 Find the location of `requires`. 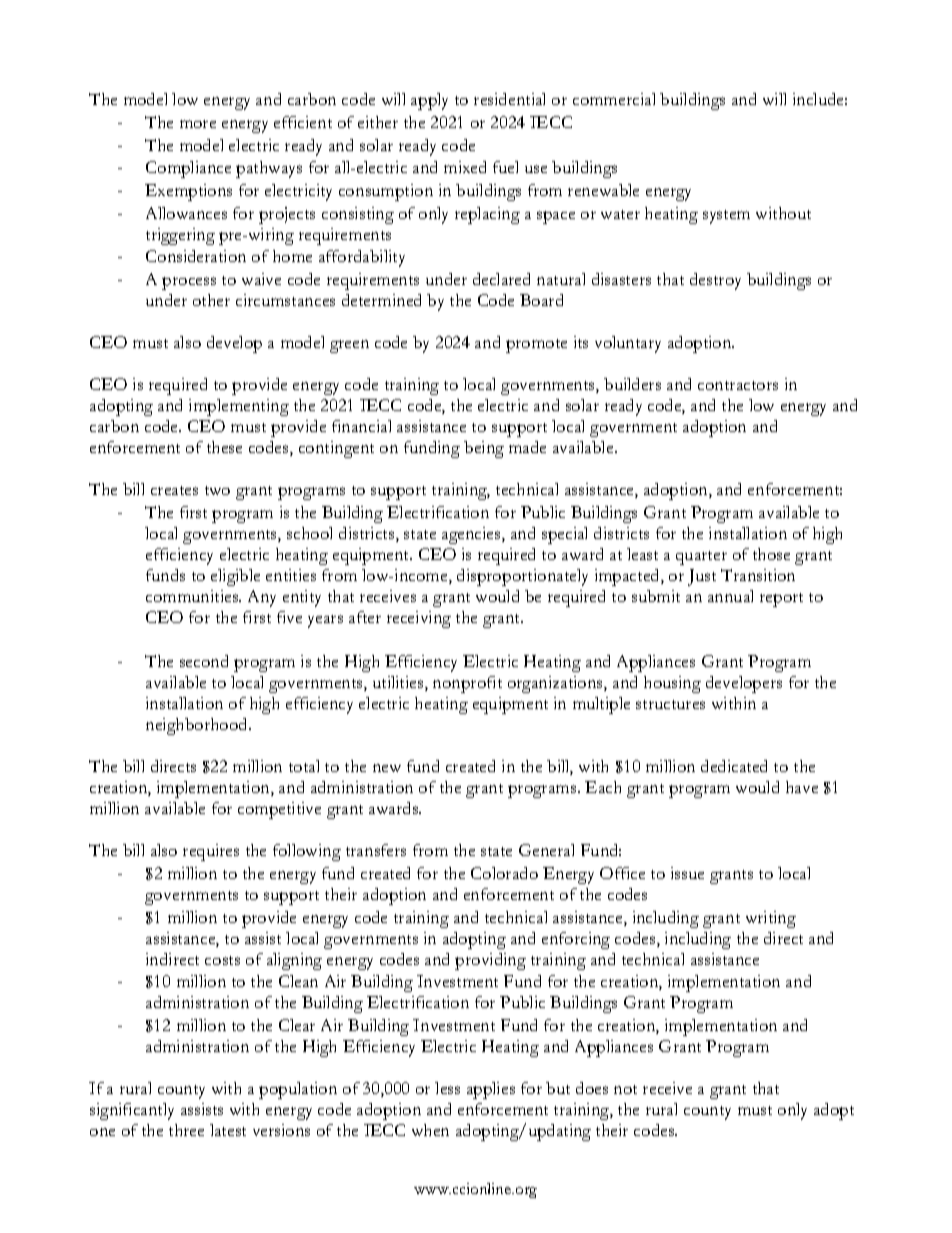

requires is located at coordinates (211, 852).
